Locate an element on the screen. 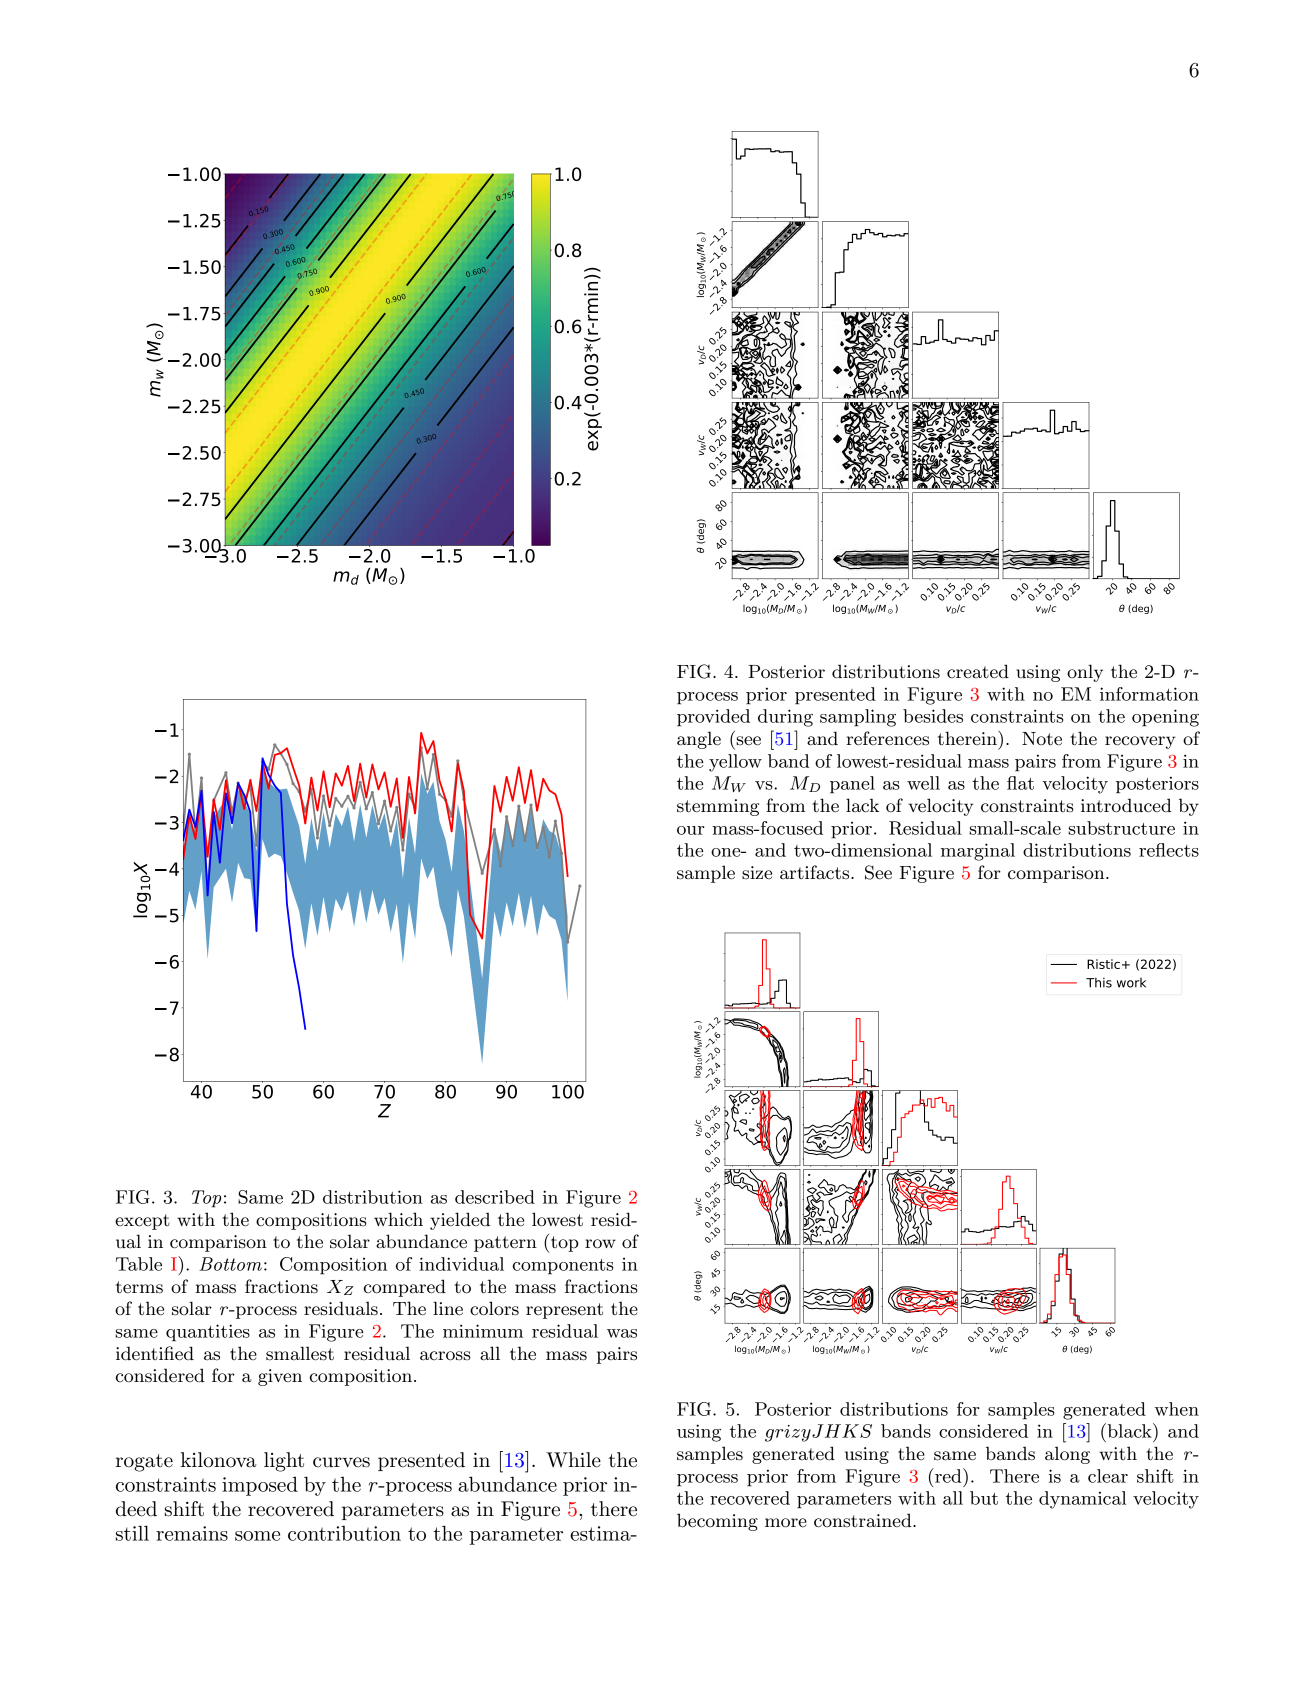  marginal is located at coordinates (978, 852).
